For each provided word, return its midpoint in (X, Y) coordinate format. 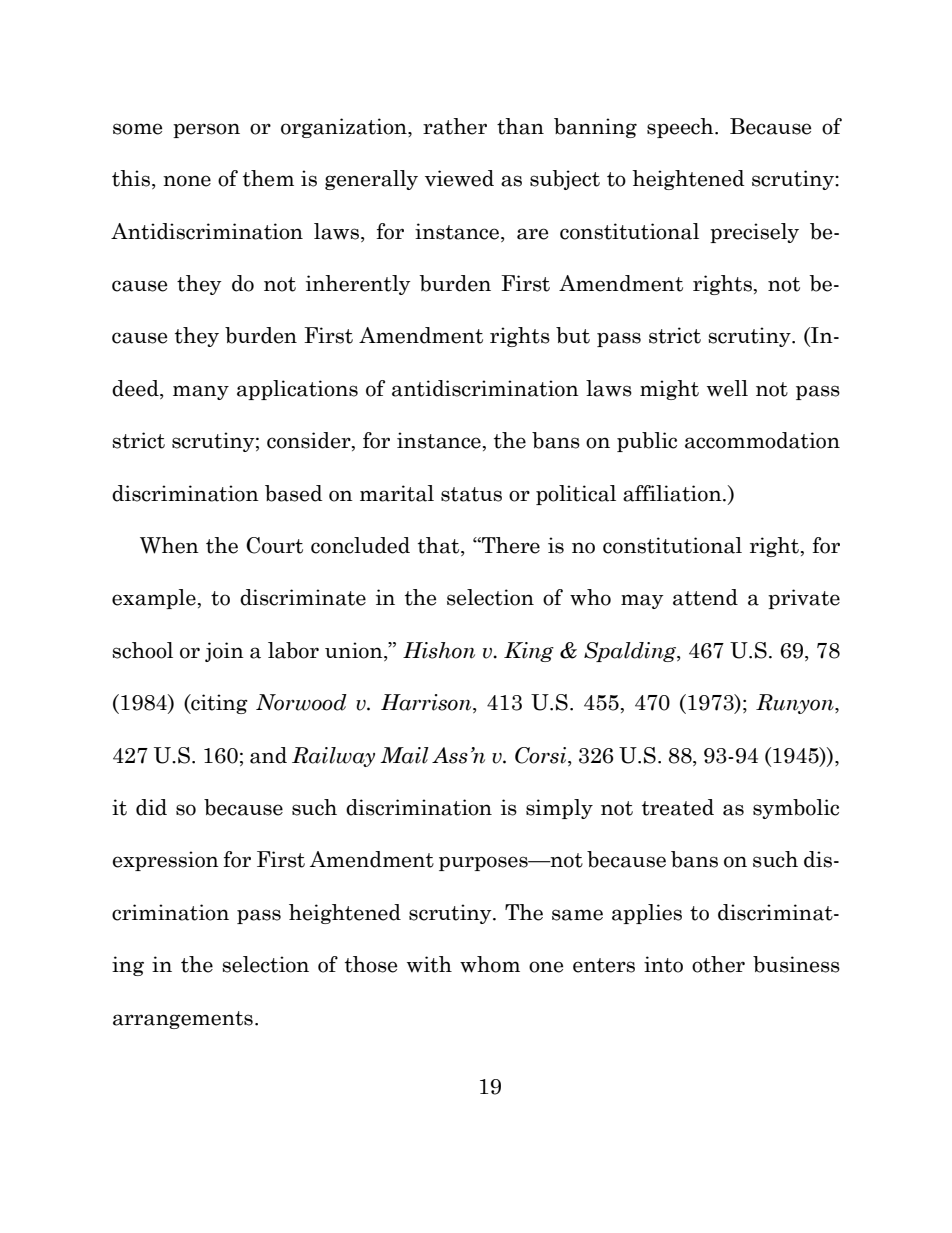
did (151, 807)
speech (681, 128)
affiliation (673, 493)
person (206, 130)
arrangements (183, 1020)
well (727, 388)
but (573, 335)
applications (297, 390)
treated (678, 807)
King (529, 652)
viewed (459, 178)
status (471, 494)
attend (705, 597)
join (224, 652)
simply (559, 809)
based (294, 493)
